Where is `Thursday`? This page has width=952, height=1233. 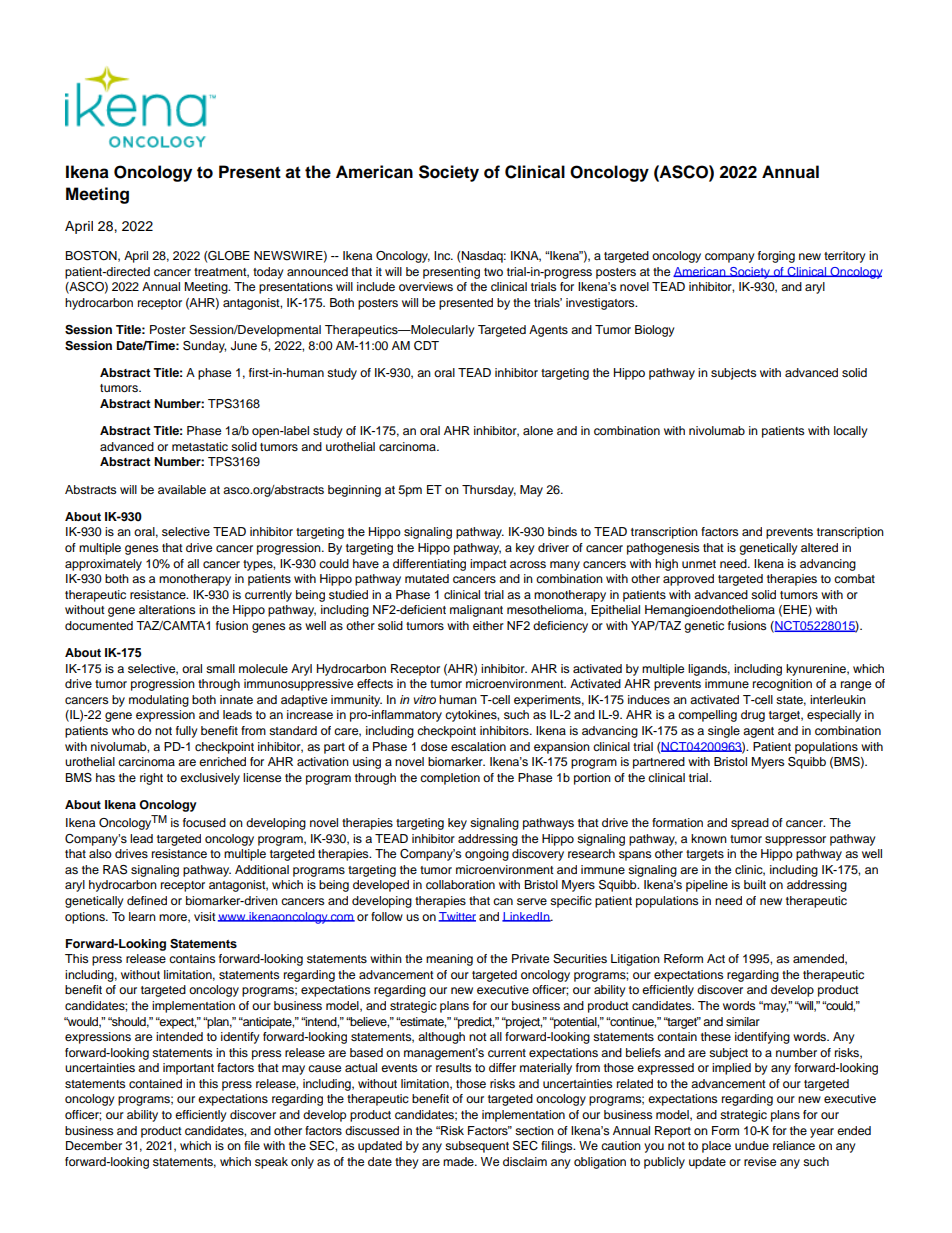 Thursday is located at coordinates (489, 491).
